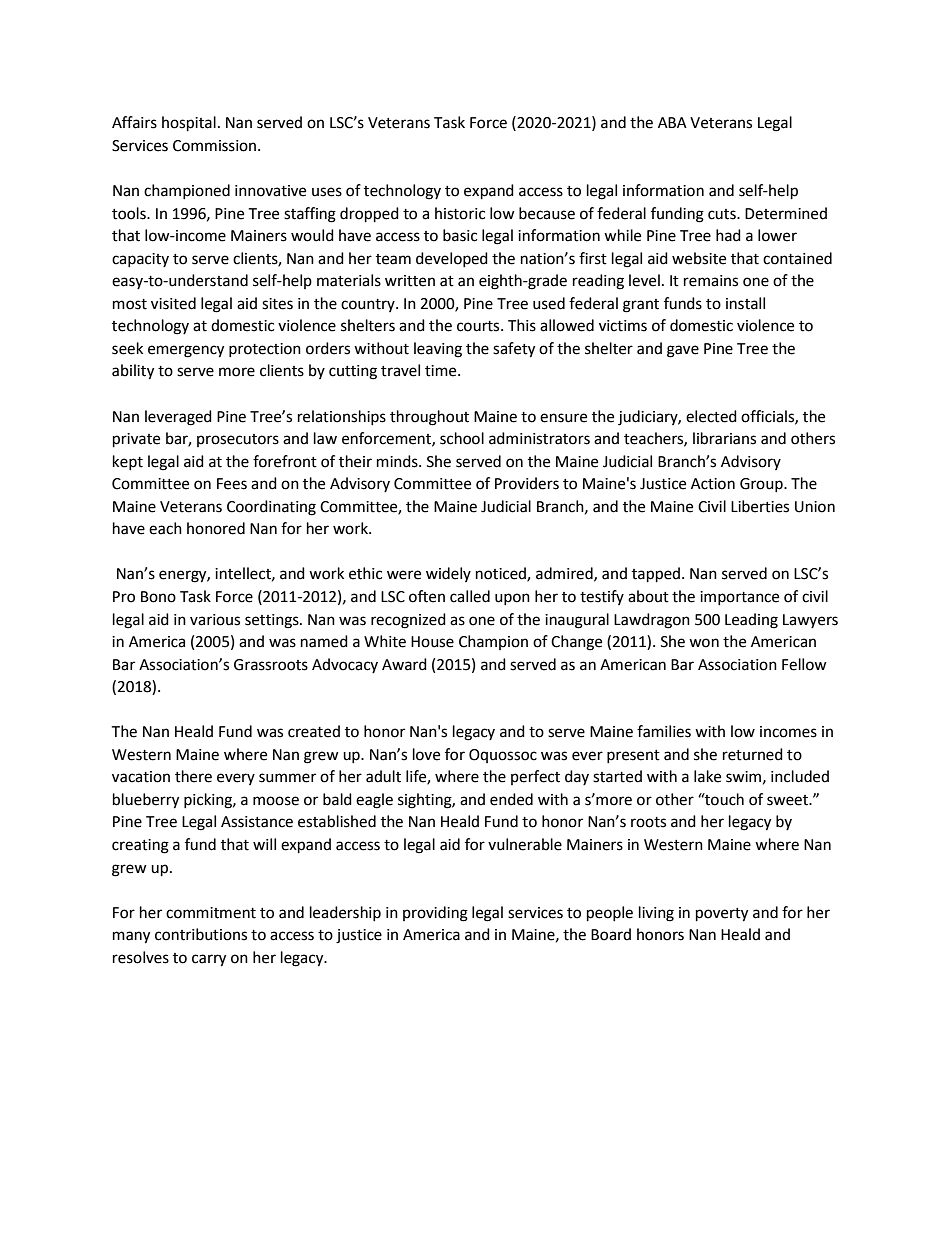 This screenshot has height=1233, width=952. What do you see at coordinates (216, 146) in the screenshot?
I see `Commission` at bounding box center [216, 146].
